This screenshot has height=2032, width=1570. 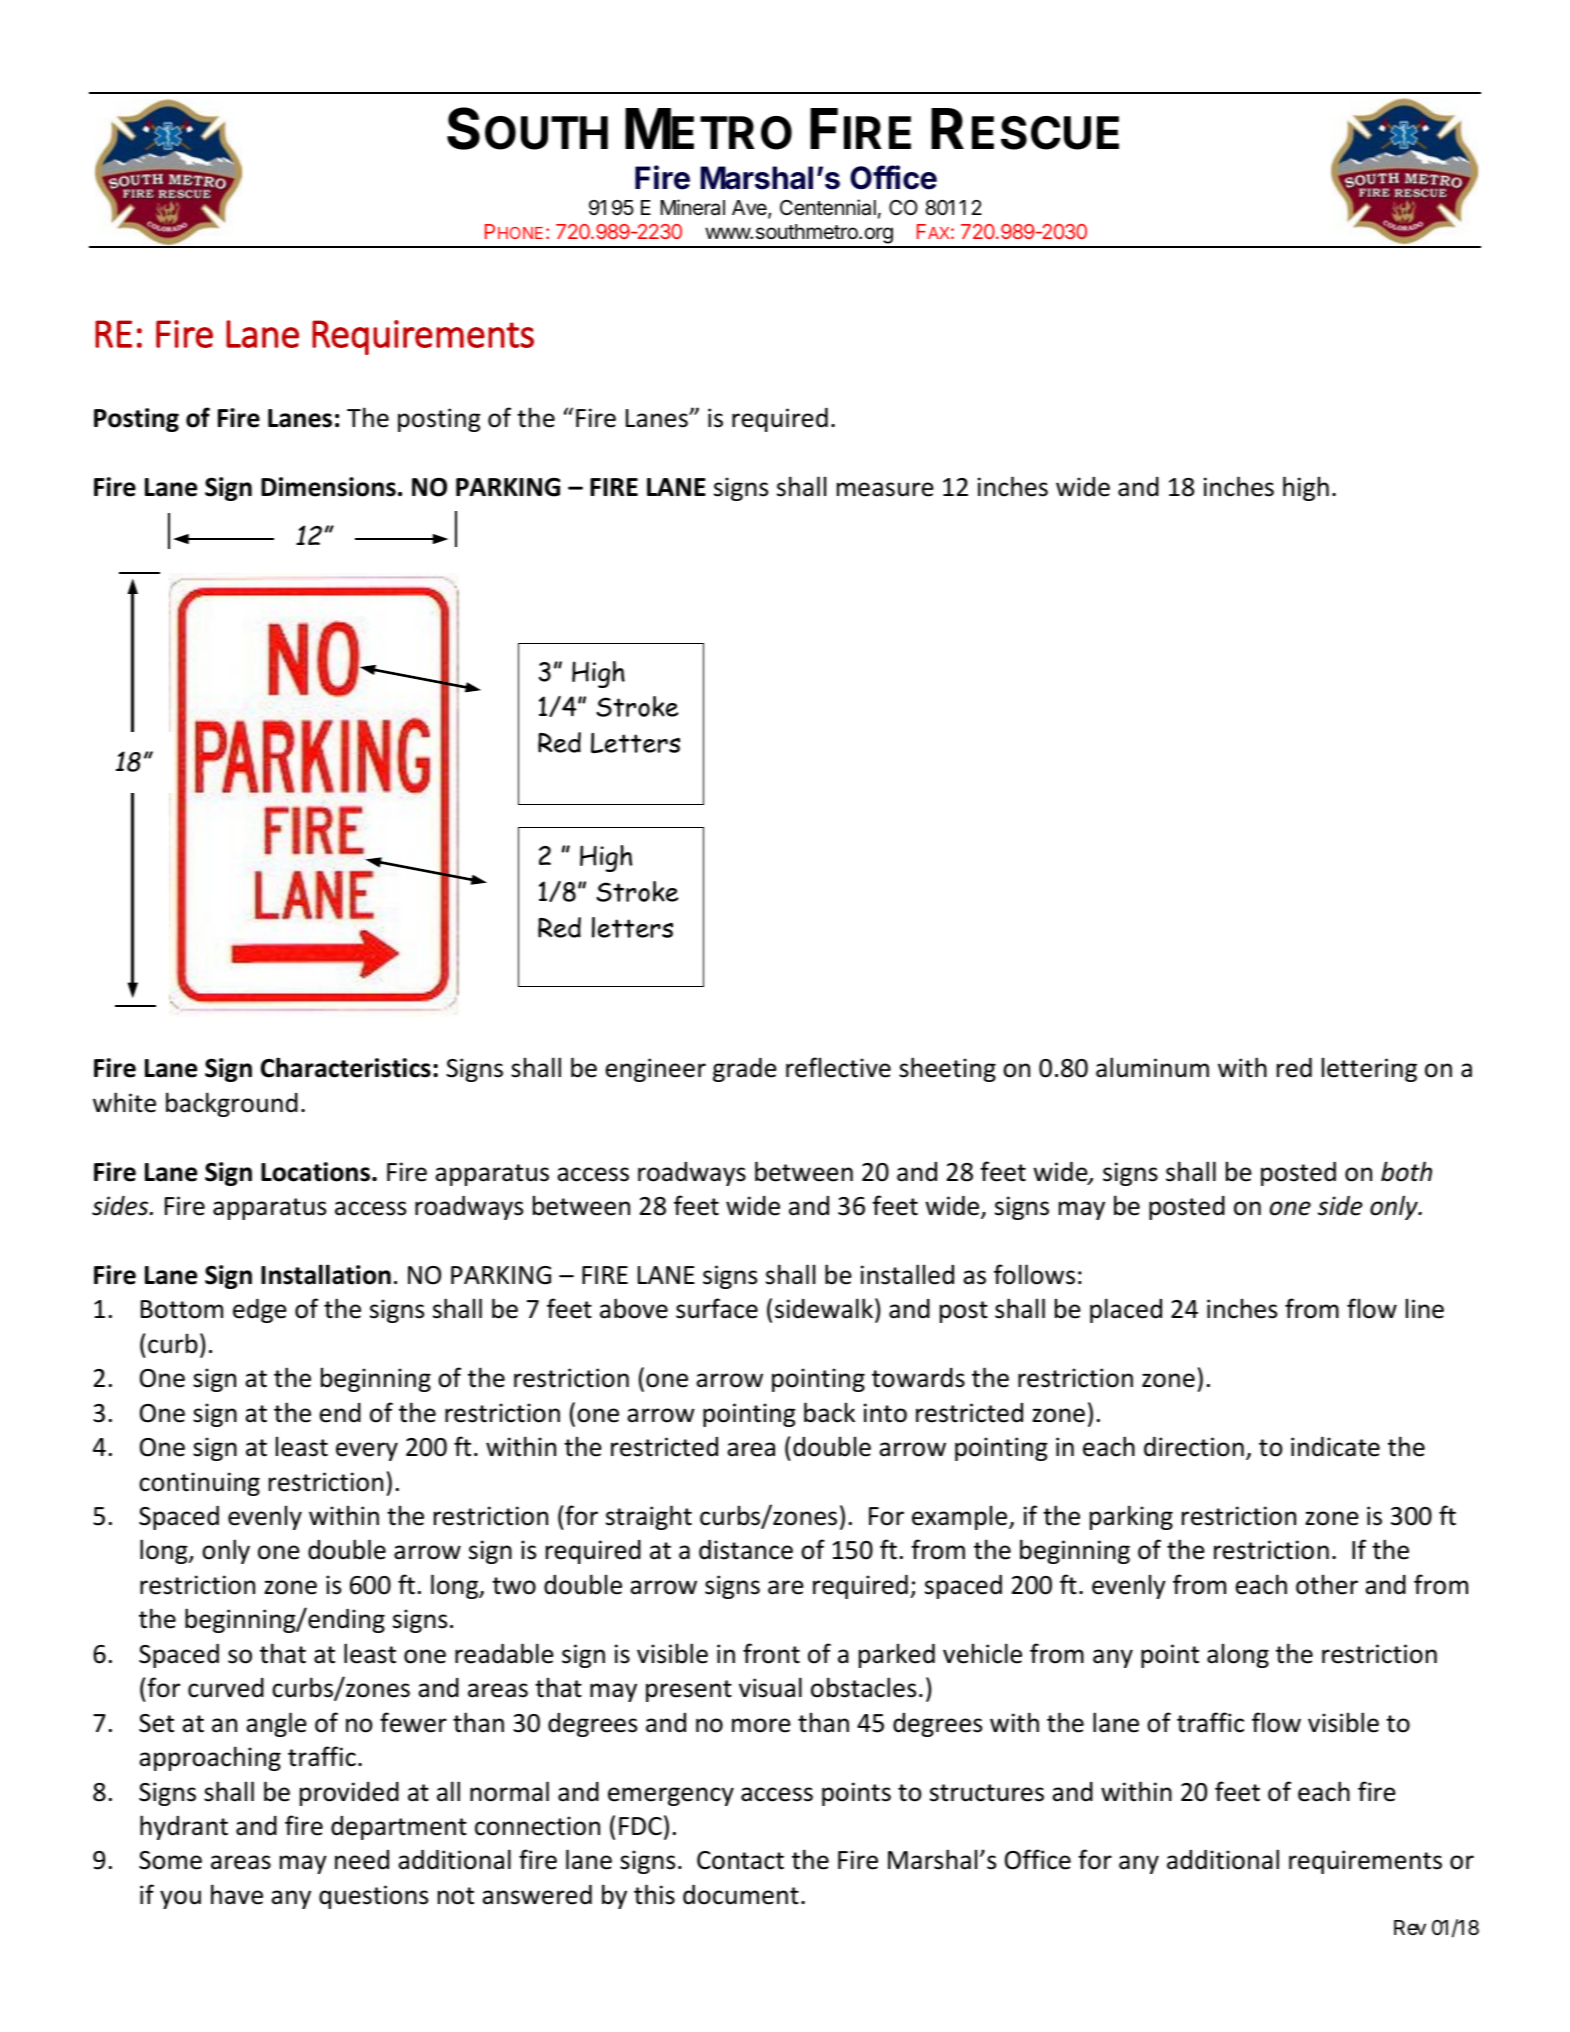 What do you see at coordinates (260, 1311) in the screenshot?
I see `edge` at bounding box center [260, 1311].
